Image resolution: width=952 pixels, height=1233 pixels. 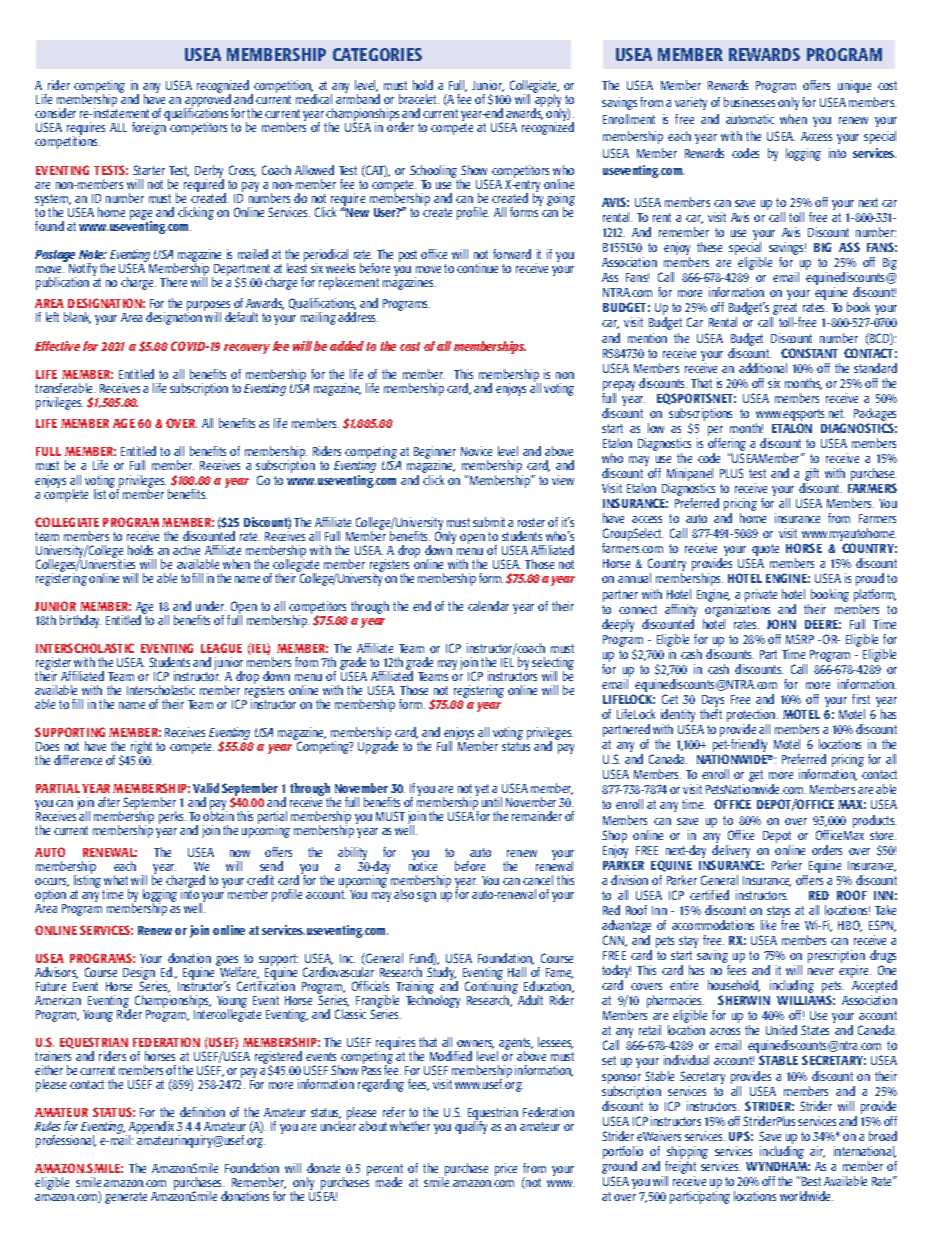 I want to click on blank, so click(x=77, y=318).
